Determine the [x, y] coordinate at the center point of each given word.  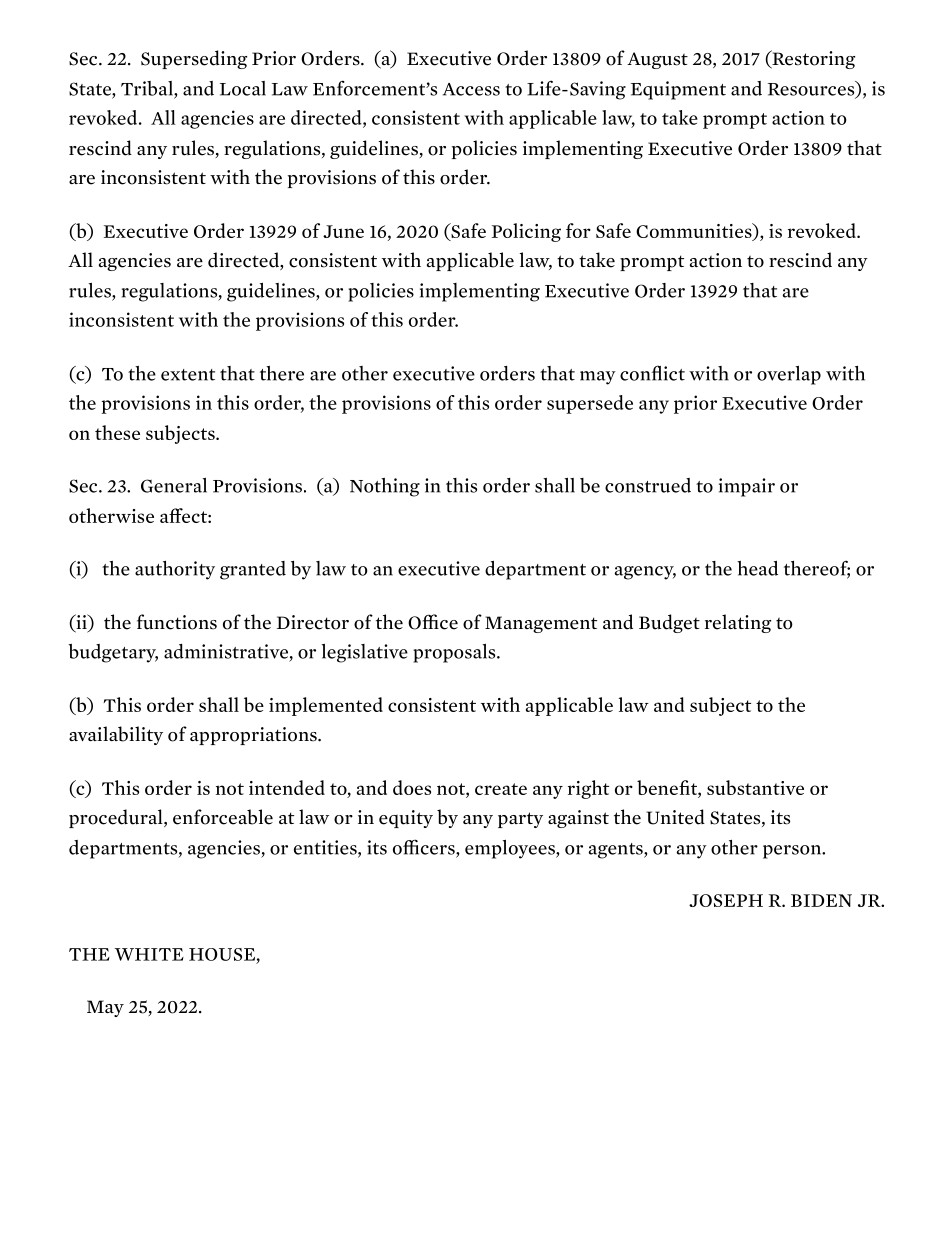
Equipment [678, 90]
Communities [695, 232]
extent [188, 375]
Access [471, 89]
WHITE [149, 954]
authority [175, 570]
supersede [590, 404]
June [343, 231]
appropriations [254, 736]
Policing [526, 232]
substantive [755, 787]
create [501, 789]
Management [541, 624]
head [757, 568]
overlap [789, 375]
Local [243, 88]
